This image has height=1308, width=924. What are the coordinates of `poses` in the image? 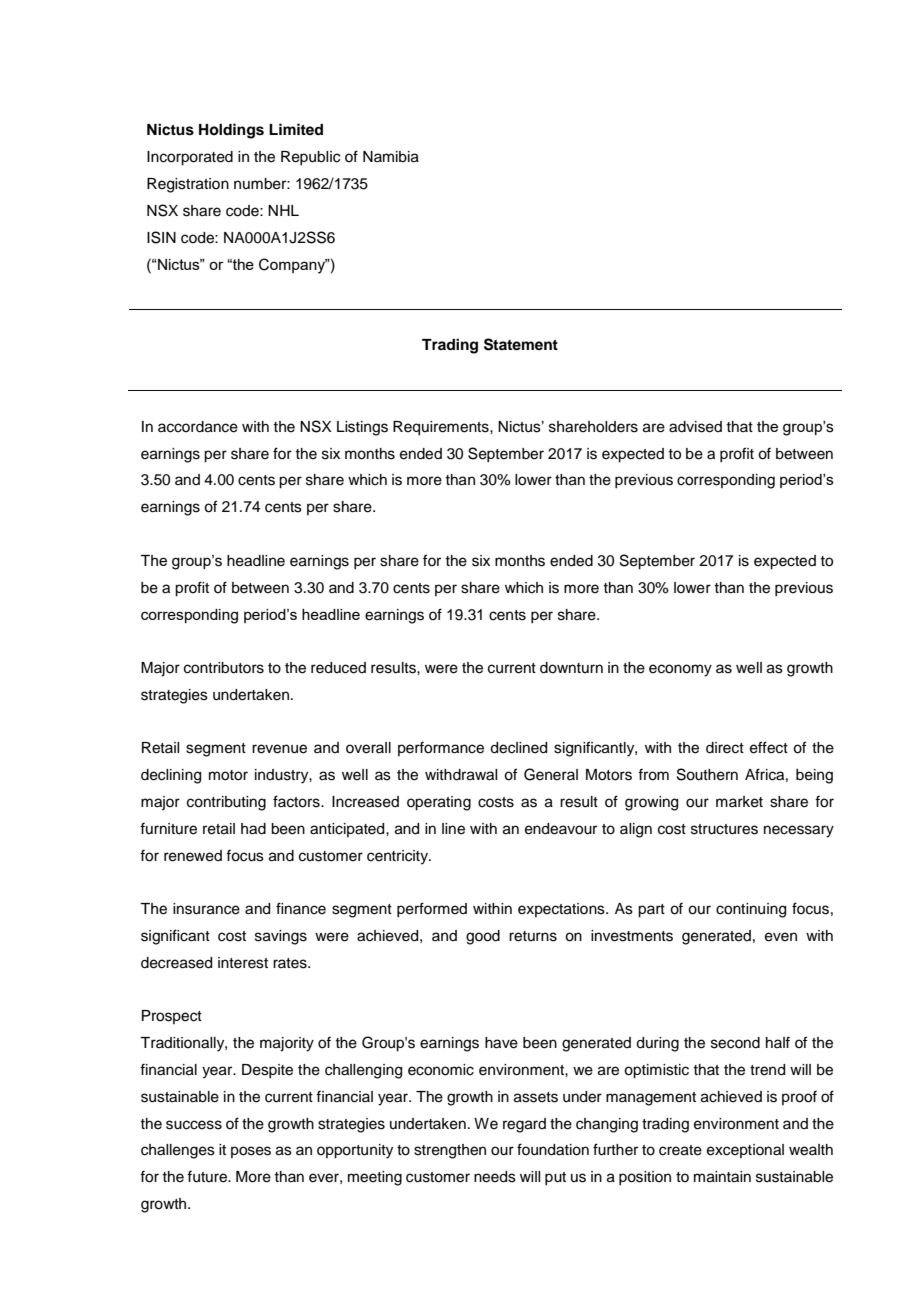 It's located at (251, 1152).
